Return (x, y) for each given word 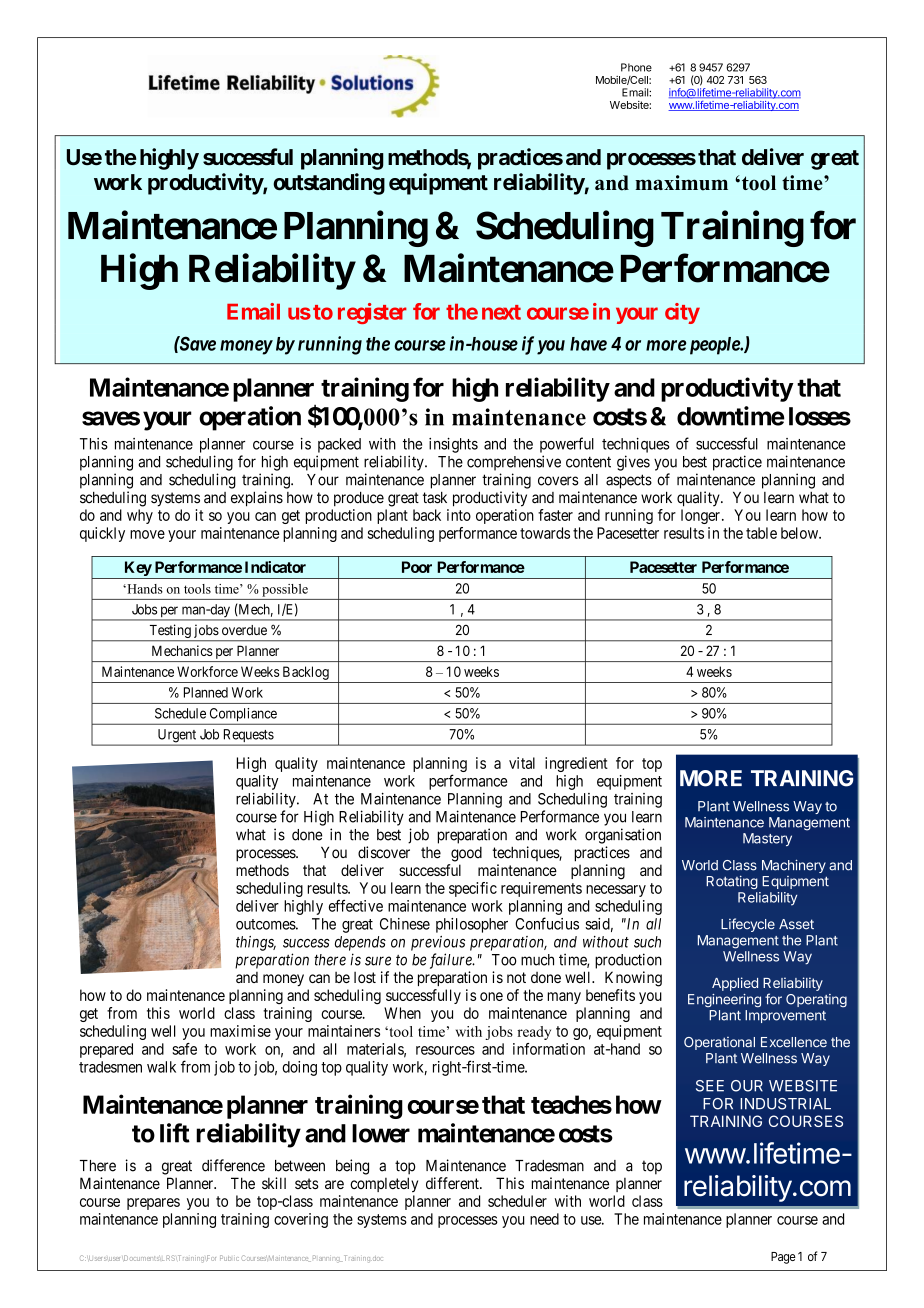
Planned (206, 692)
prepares (153, 1204)
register (372, 313)
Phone (636, 67)
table (761, 533)
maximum (681, 183)
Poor (417, 567)
